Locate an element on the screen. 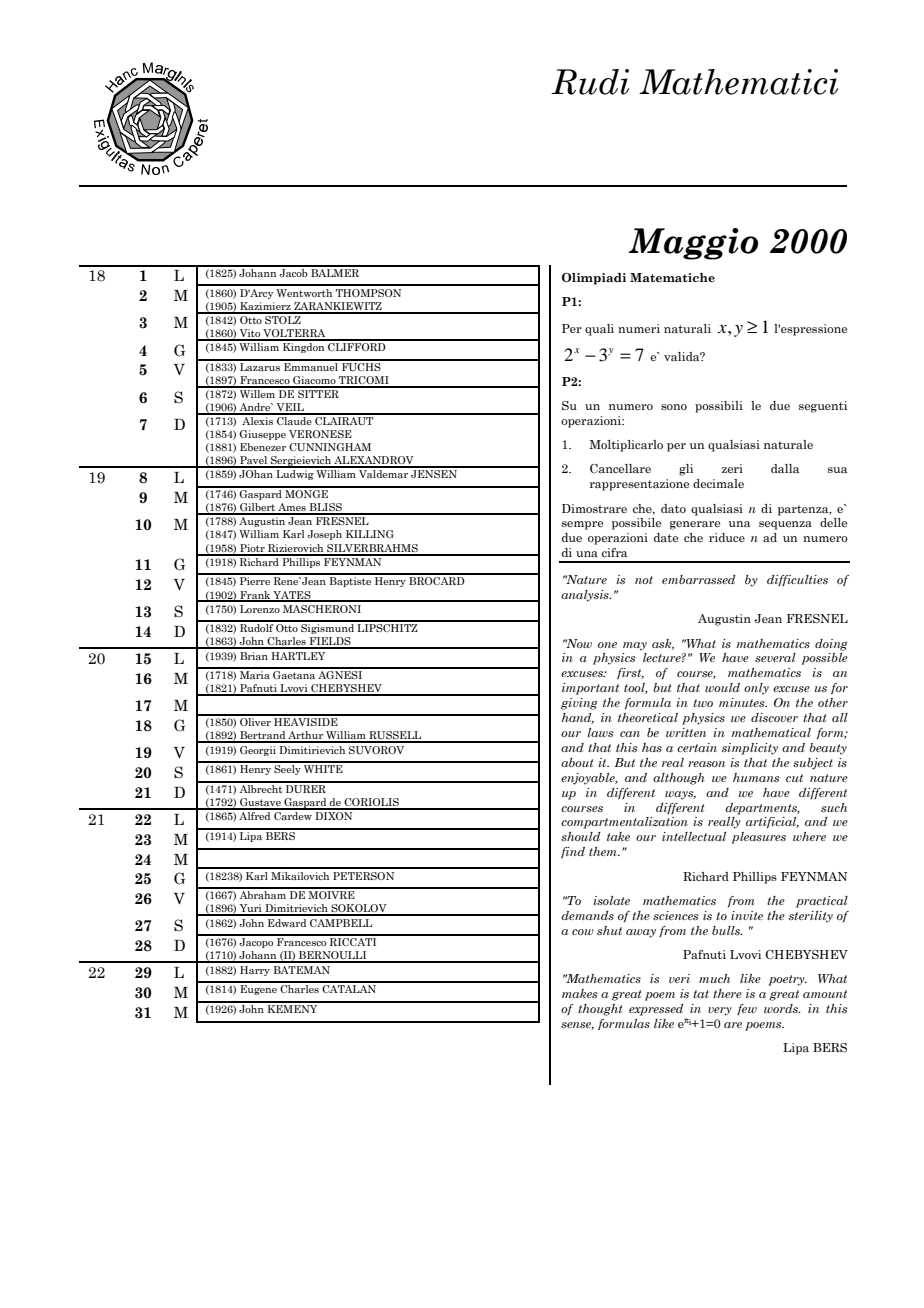  Jacob is located at coordinates (294, 271).
